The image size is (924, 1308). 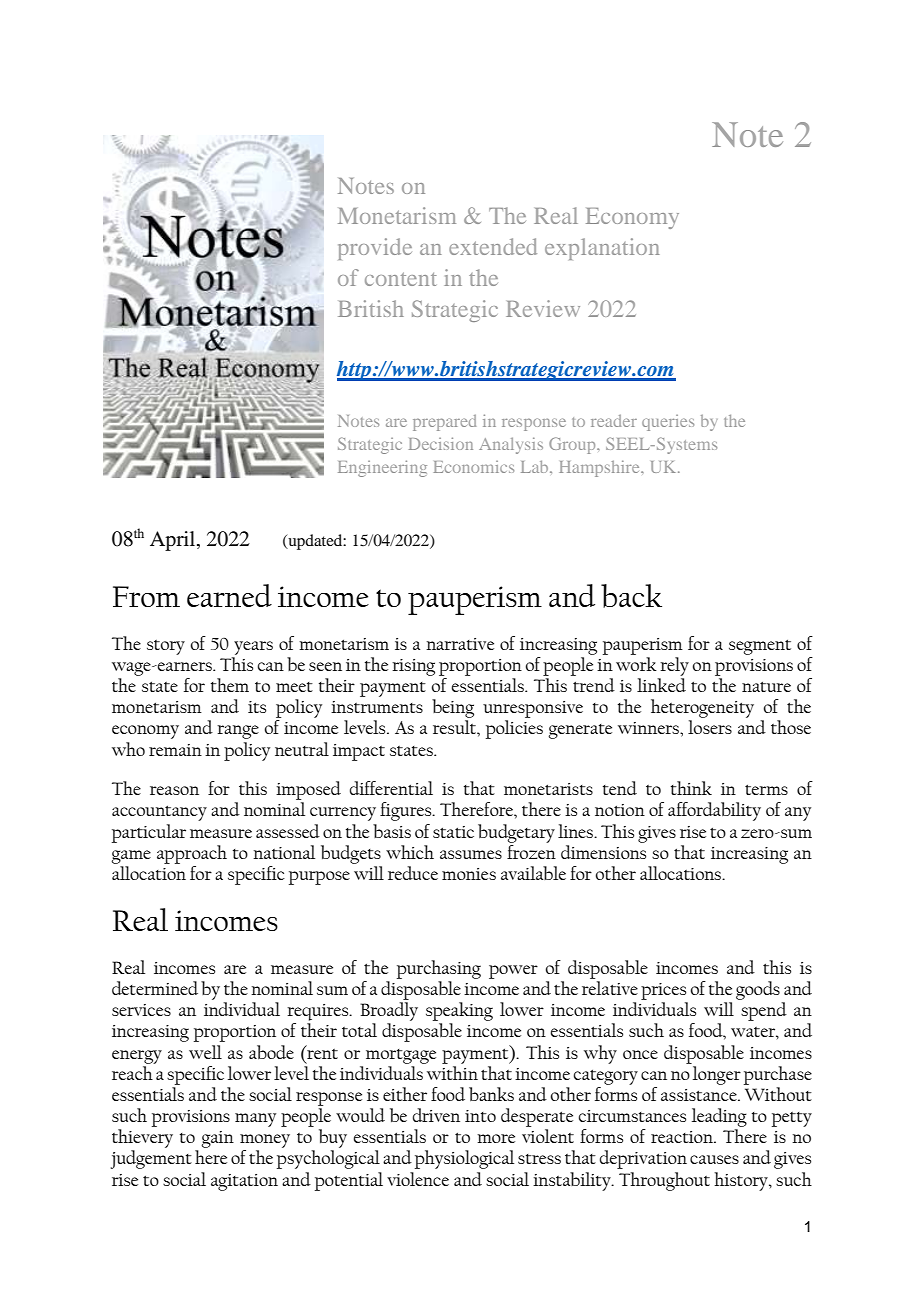 What do you see at coordinates (192, 854) in the page?
I see `approach` at bounding box center [192, 854].
